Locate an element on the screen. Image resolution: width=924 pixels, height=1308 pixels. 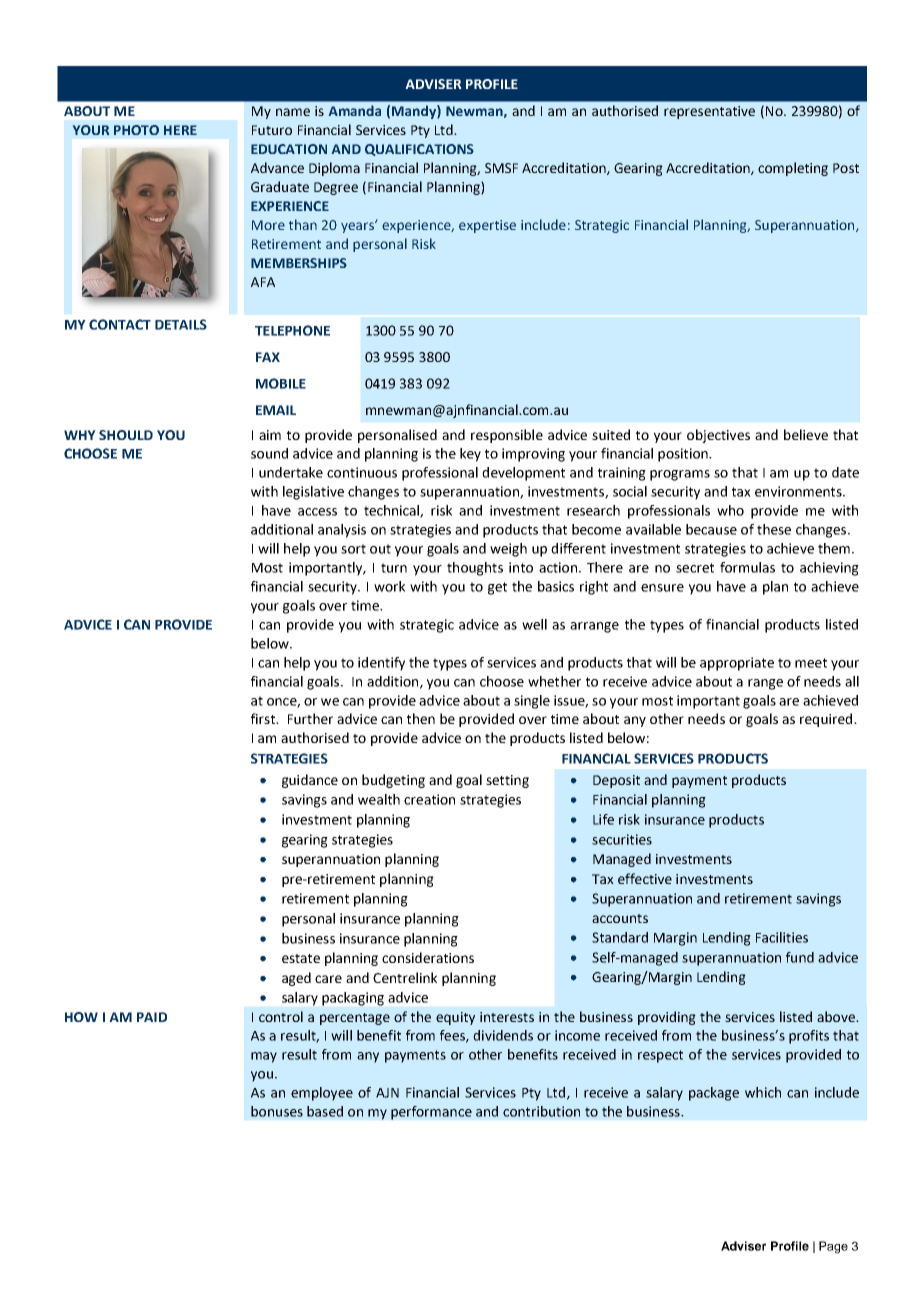
performance is located at coordinates (431, 1113).
